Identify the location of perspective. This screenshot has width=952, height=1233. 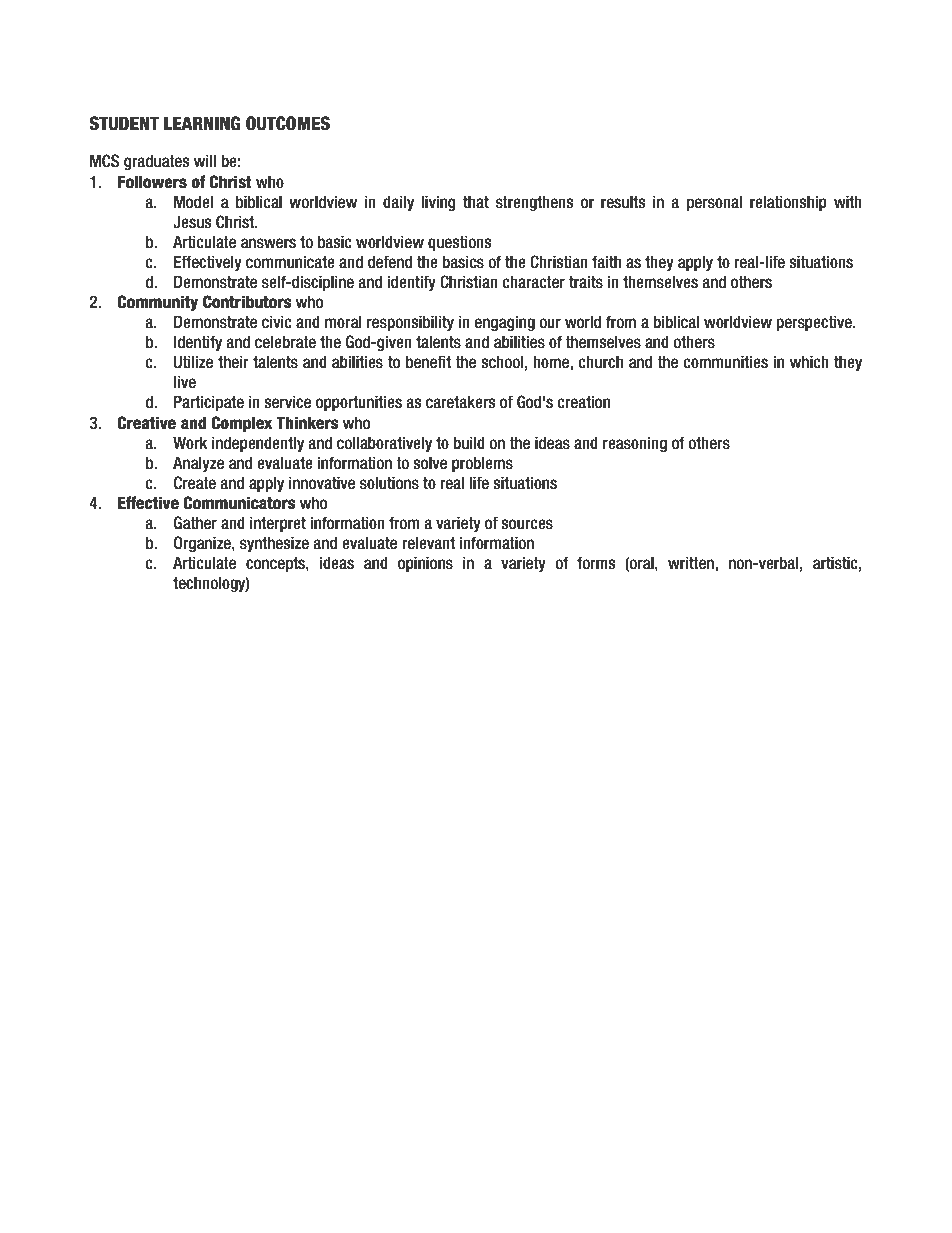
(815, 323).
